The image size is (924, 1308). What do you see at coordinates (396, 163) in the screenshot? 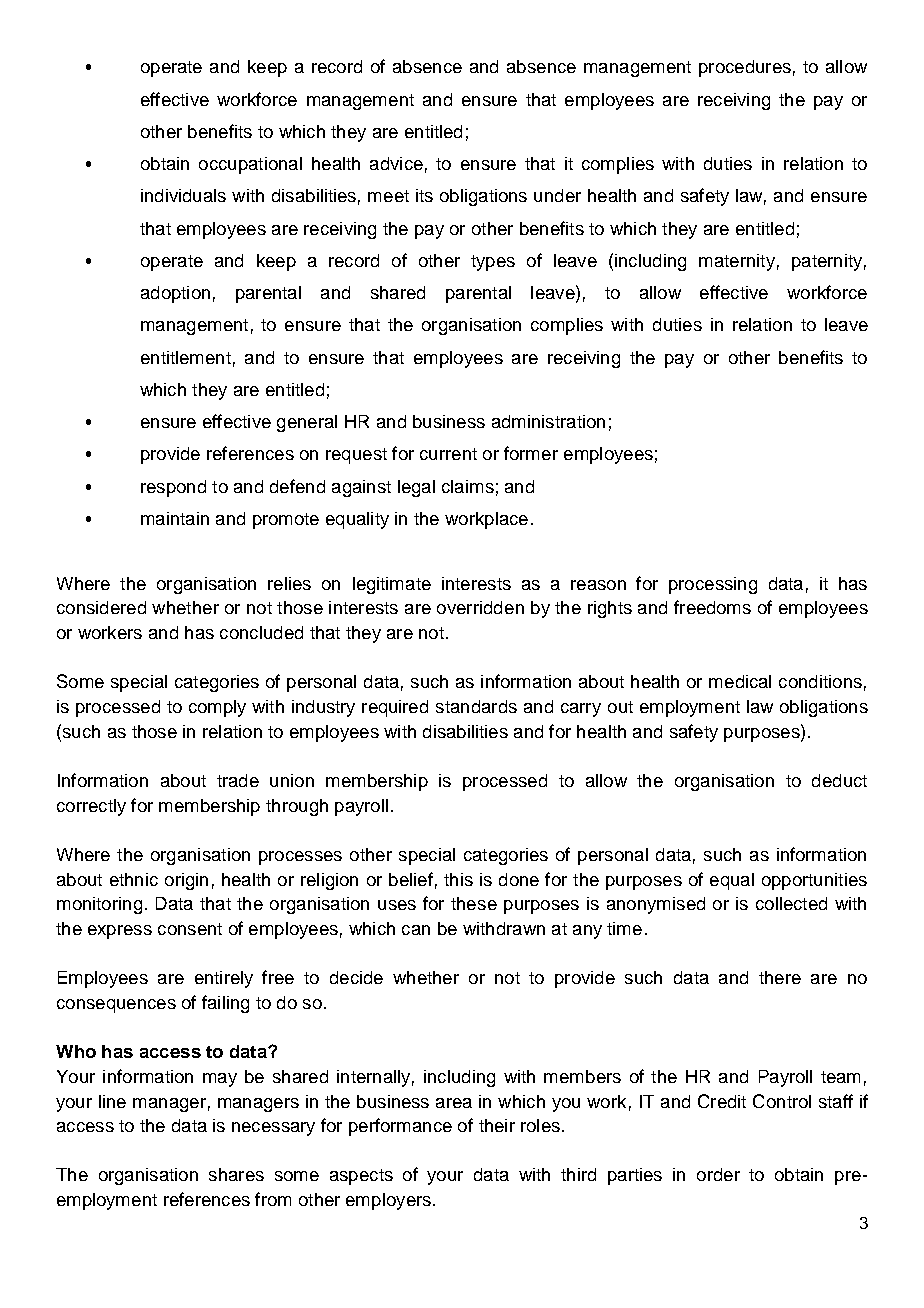
I see `advice` at bounding box center [396, 163].
